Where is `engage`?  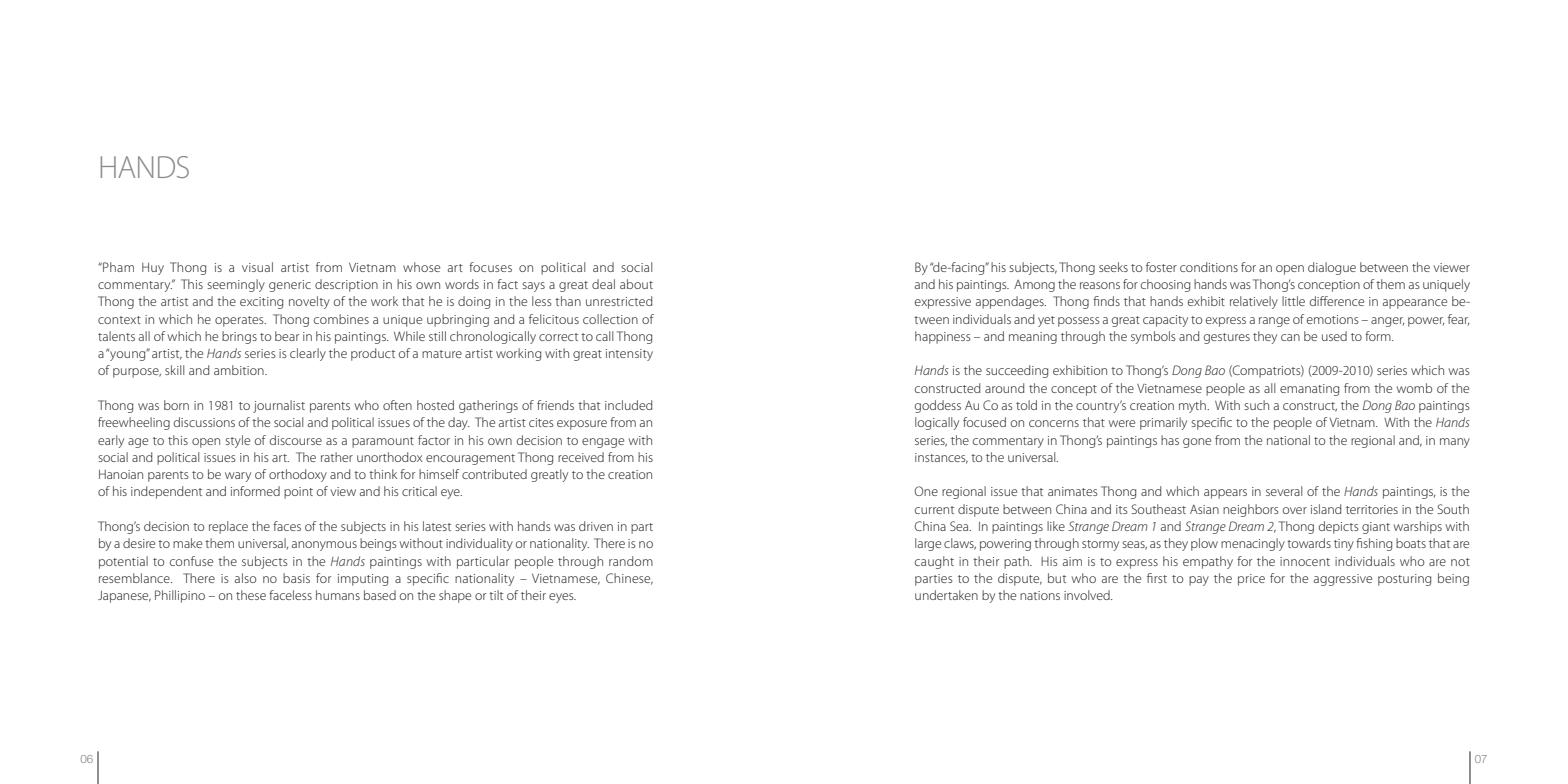
engage is located at coordinates (603, 443).
